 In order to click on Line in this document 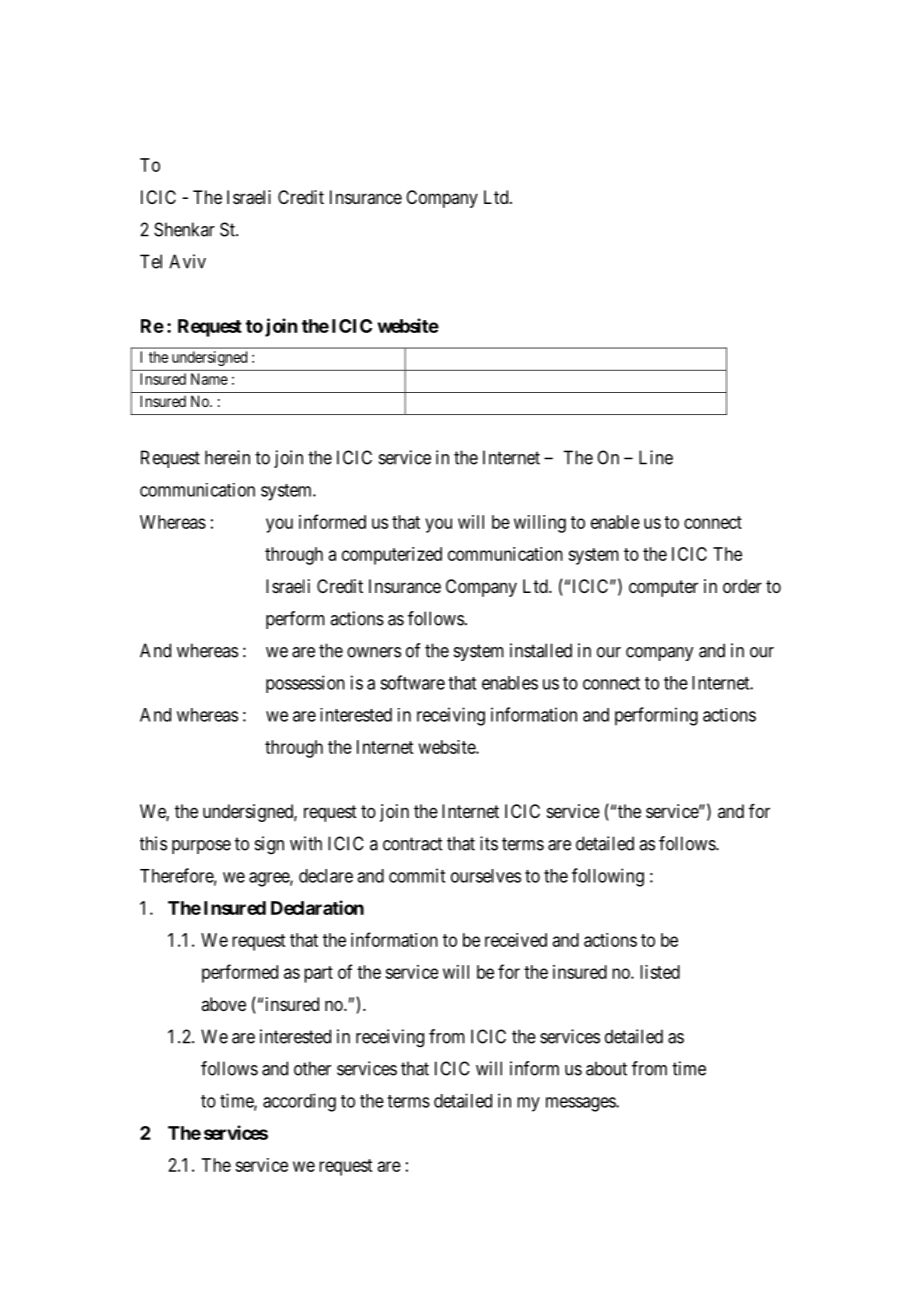, I will do `click(656, 457)`.
